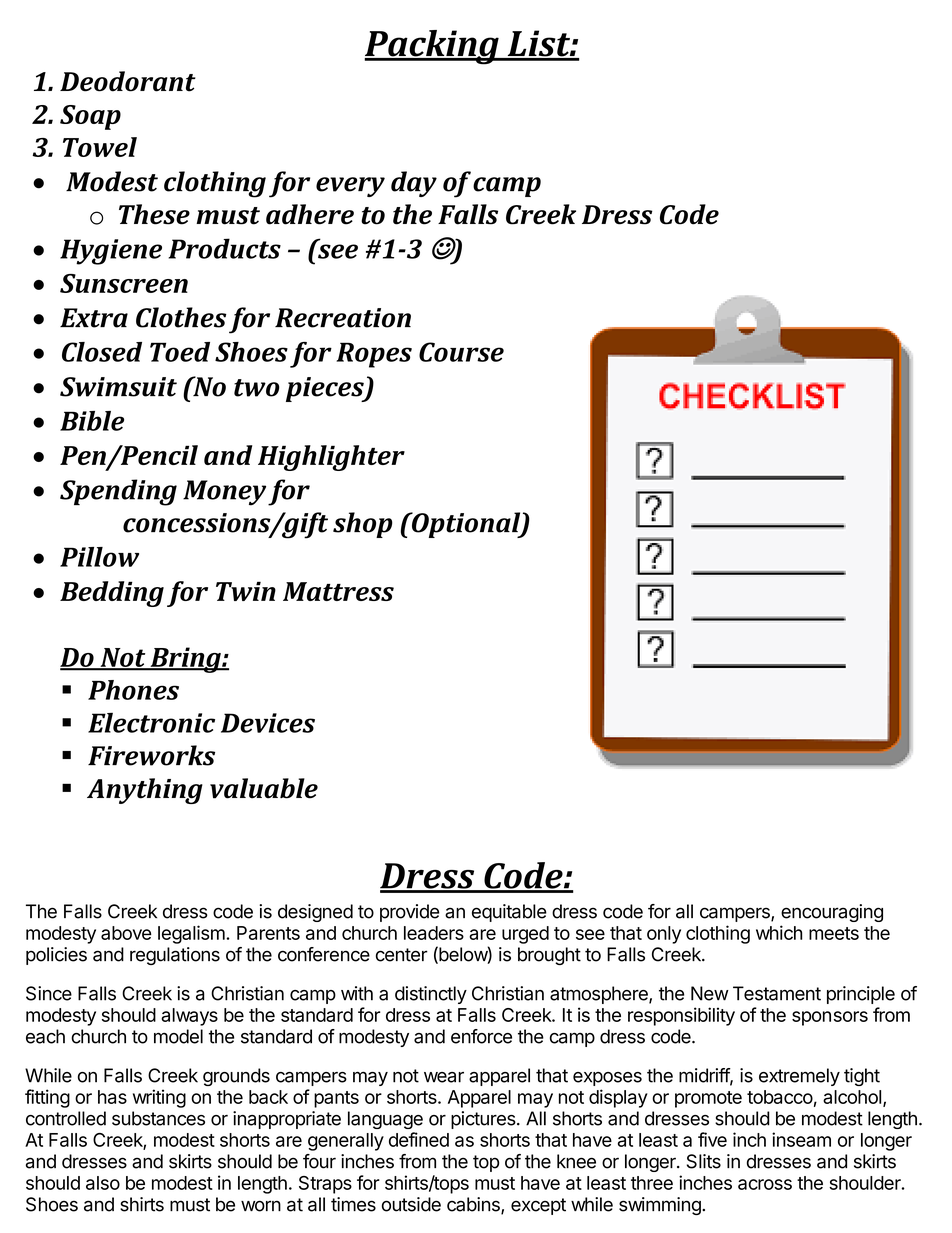  Describe the element at coordinates (432, 47) in the image. I see `Packing` at that location.
